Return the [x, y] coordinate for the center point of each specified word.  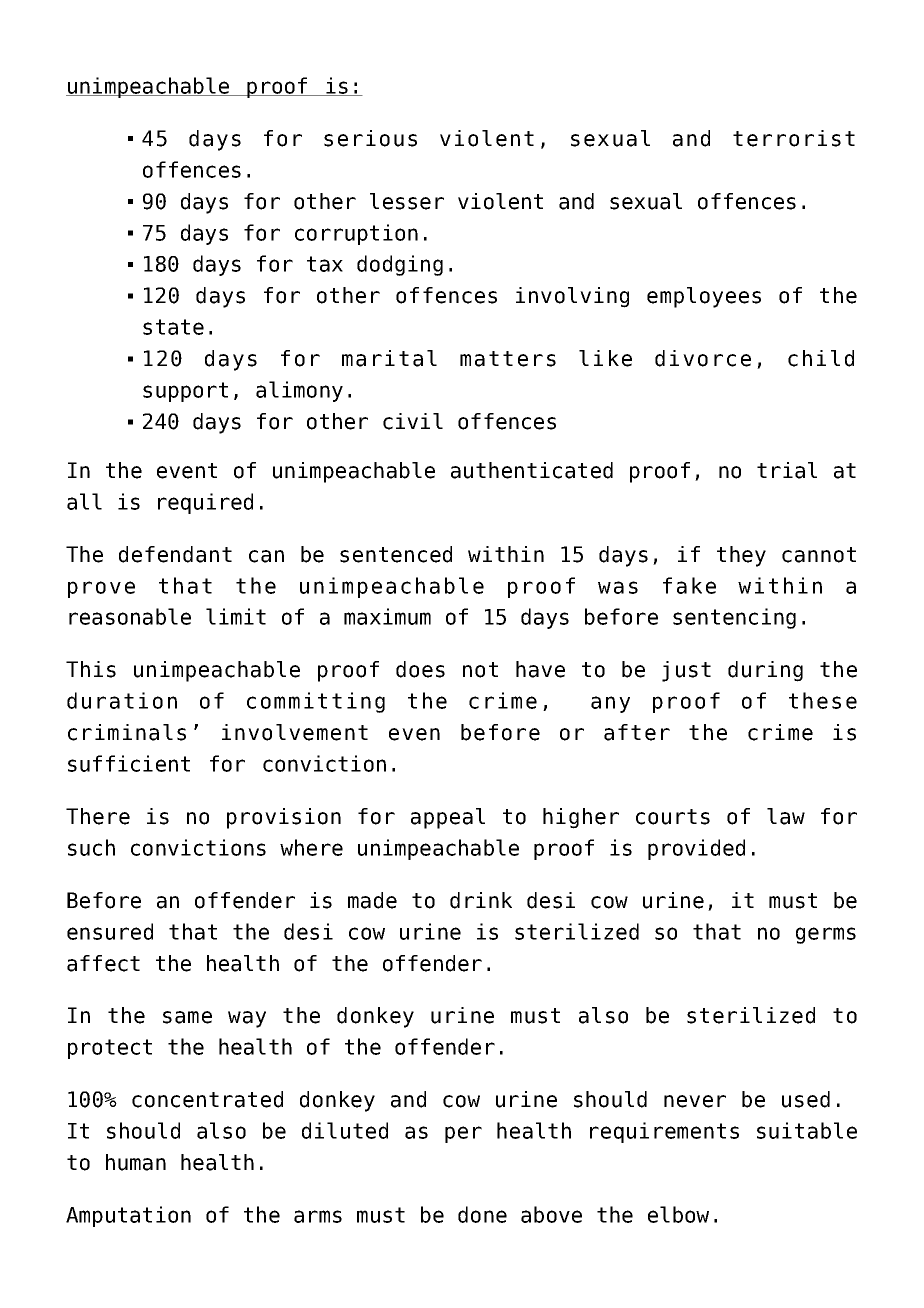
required [205, 503]
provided [696, 849]
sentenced [396, 554]
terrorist [794, 138]
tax [325, 264]
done [482, 1214]
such [91, 847]
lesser [407, 201]
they [741, 556]
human [136, 1162]
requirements [664, 1132]
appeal [448, 818]
